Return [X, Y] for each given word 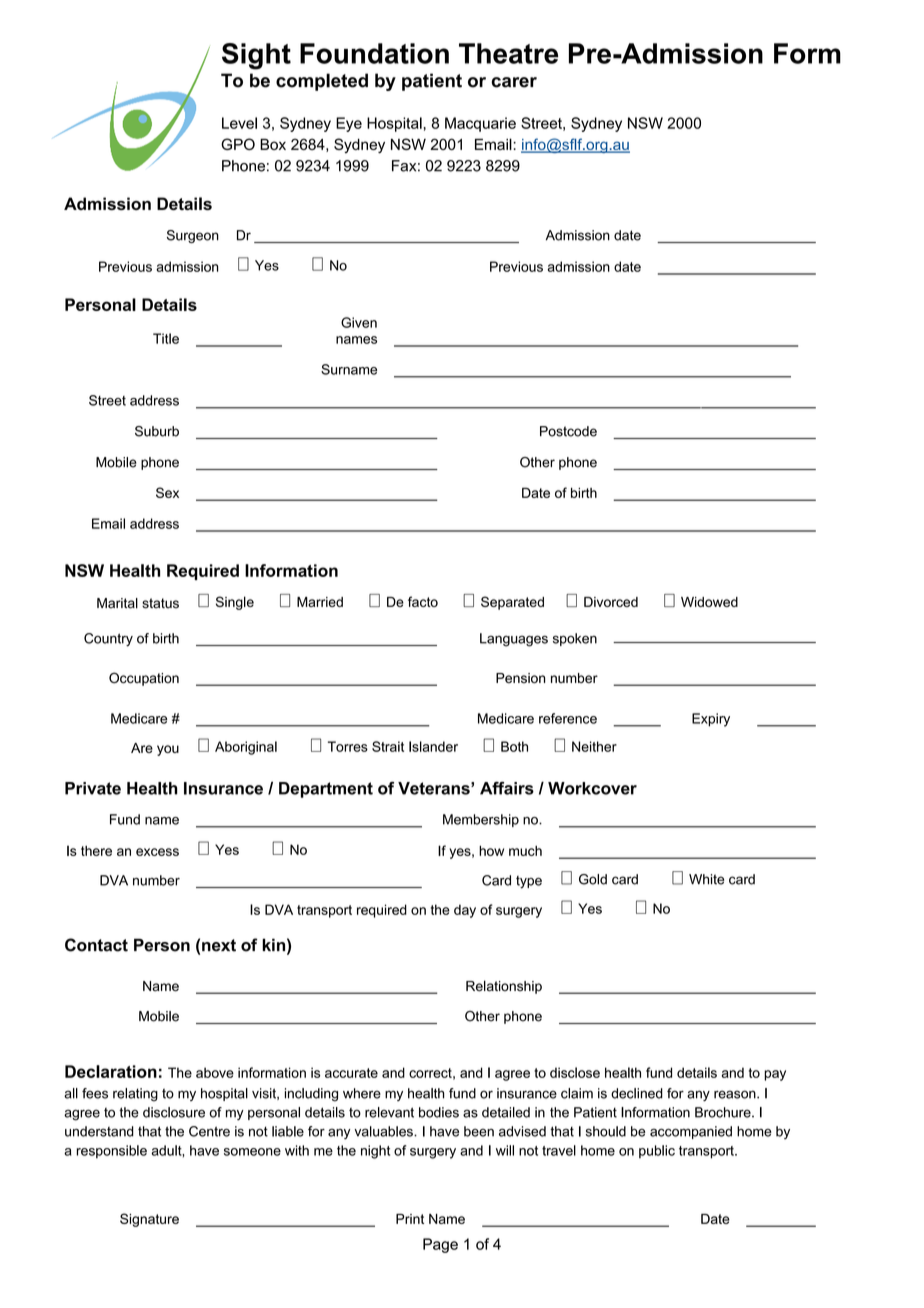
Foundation [374, 53]
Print [410, 1219]
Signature [149, 1220]
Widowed [709, 602]
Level [239, 123]
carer [514, 82]
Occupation [144, 679]
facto [423, 601]
